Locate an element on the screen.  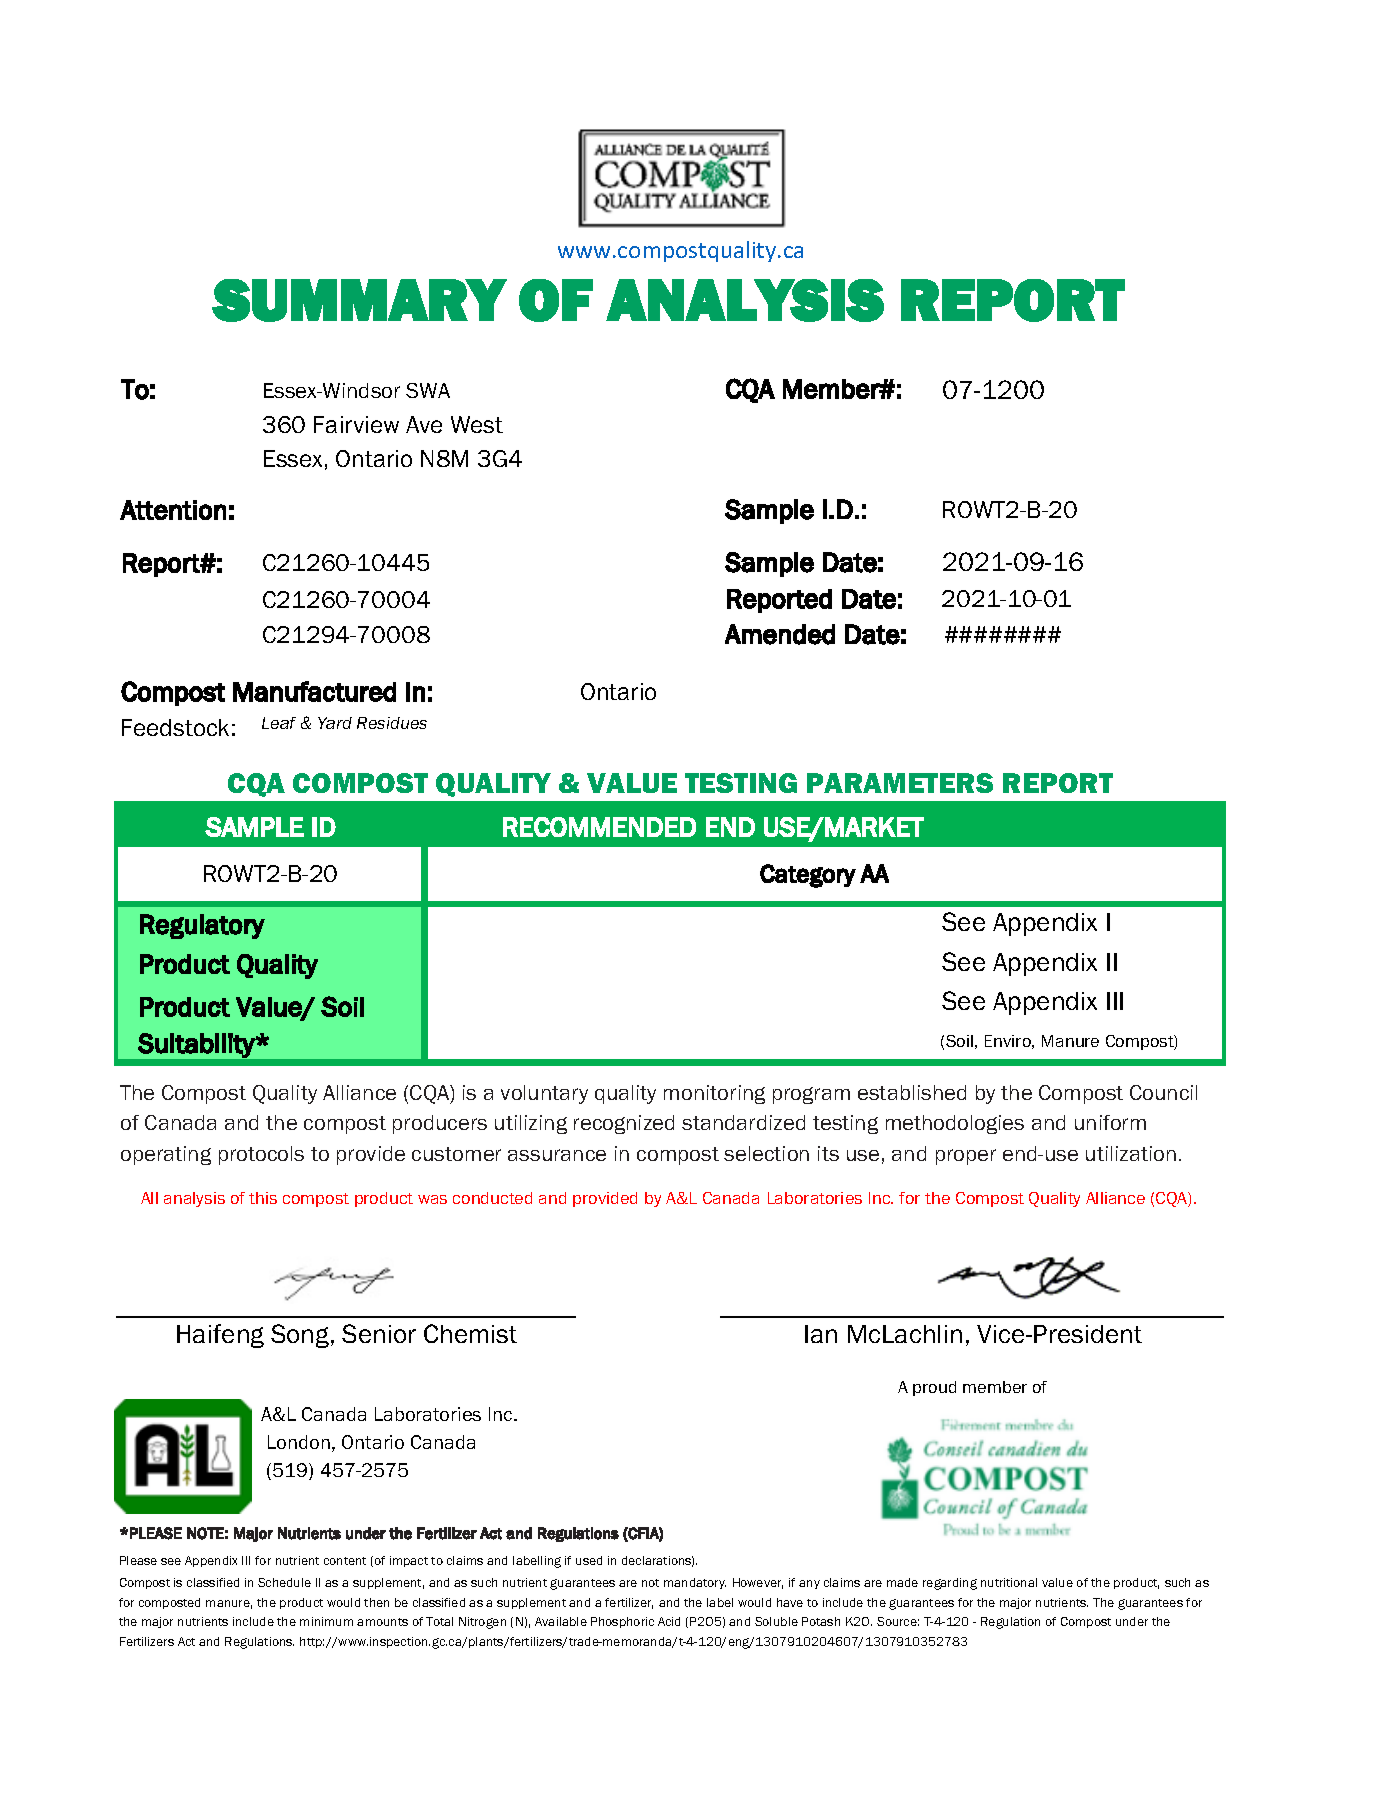
Council is located at coordinates (1163, 1092).
